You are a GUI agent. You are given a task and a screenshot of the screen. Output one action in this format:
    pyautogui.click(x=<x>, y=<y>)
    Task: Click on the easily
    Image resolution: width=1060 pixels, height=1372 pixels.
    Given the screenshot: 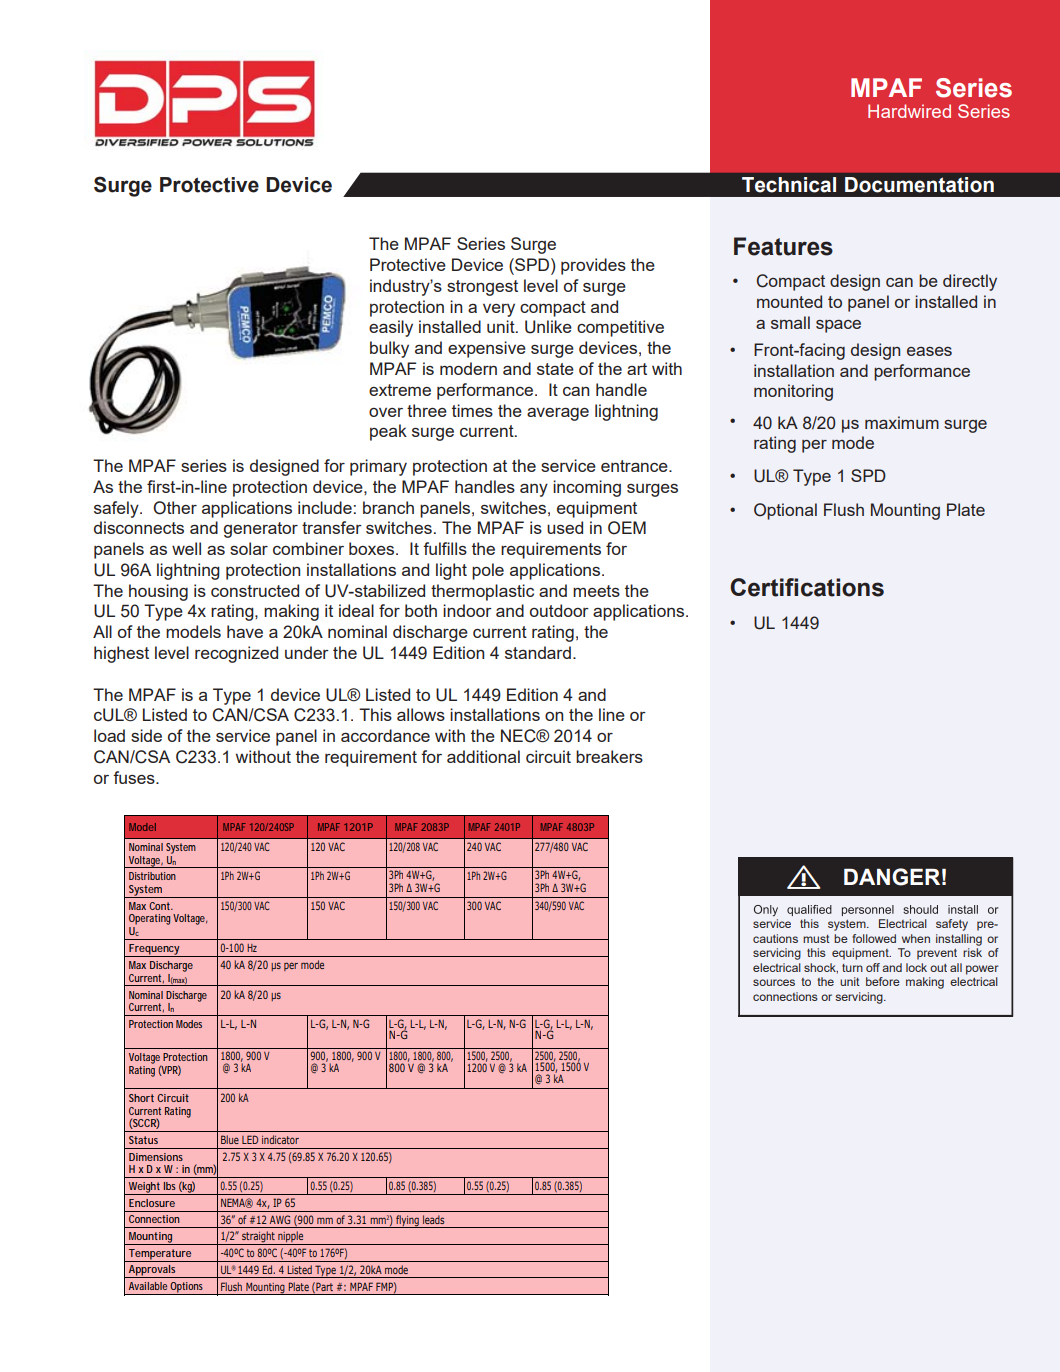 What is the action you would take?
    pyautogui.click(x=391, y=328)
